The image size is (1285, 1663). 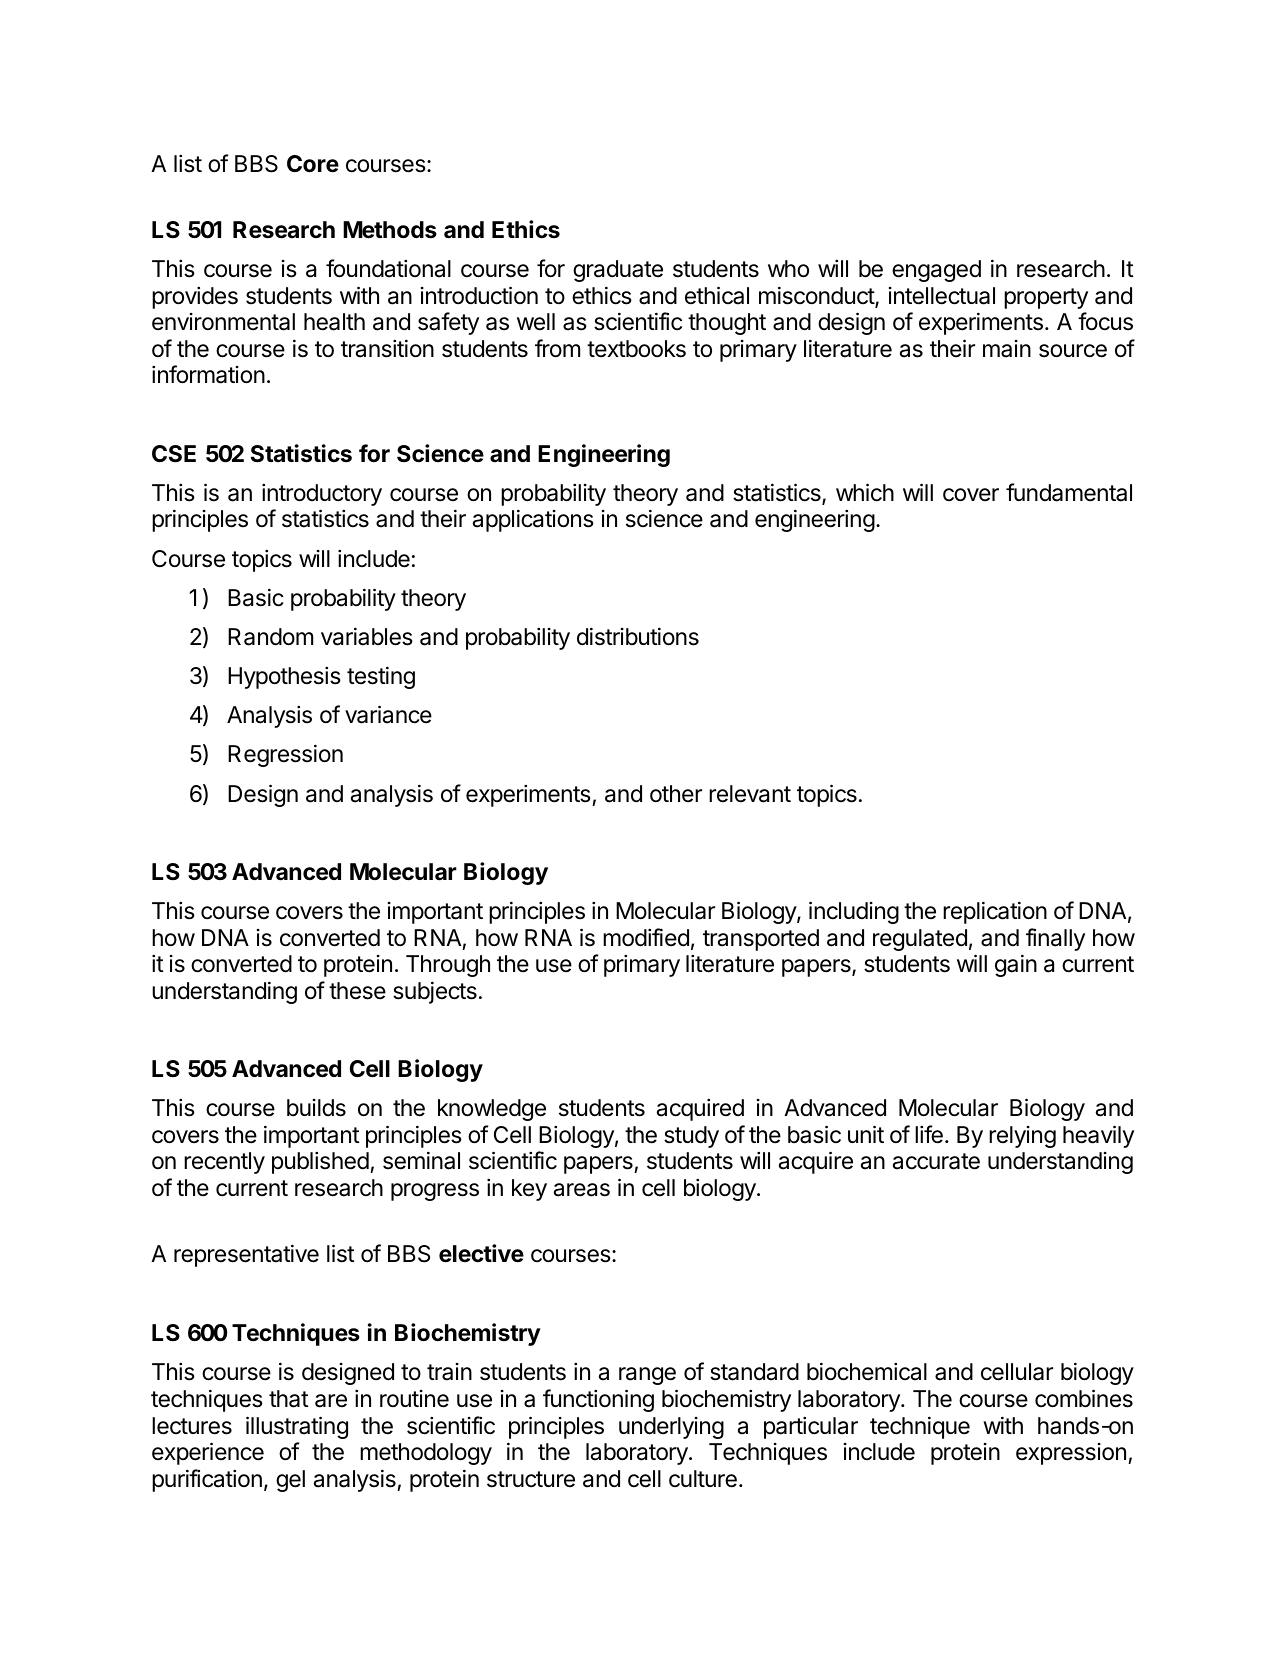 I want to click on engaged, so click(x=936, y=271).
